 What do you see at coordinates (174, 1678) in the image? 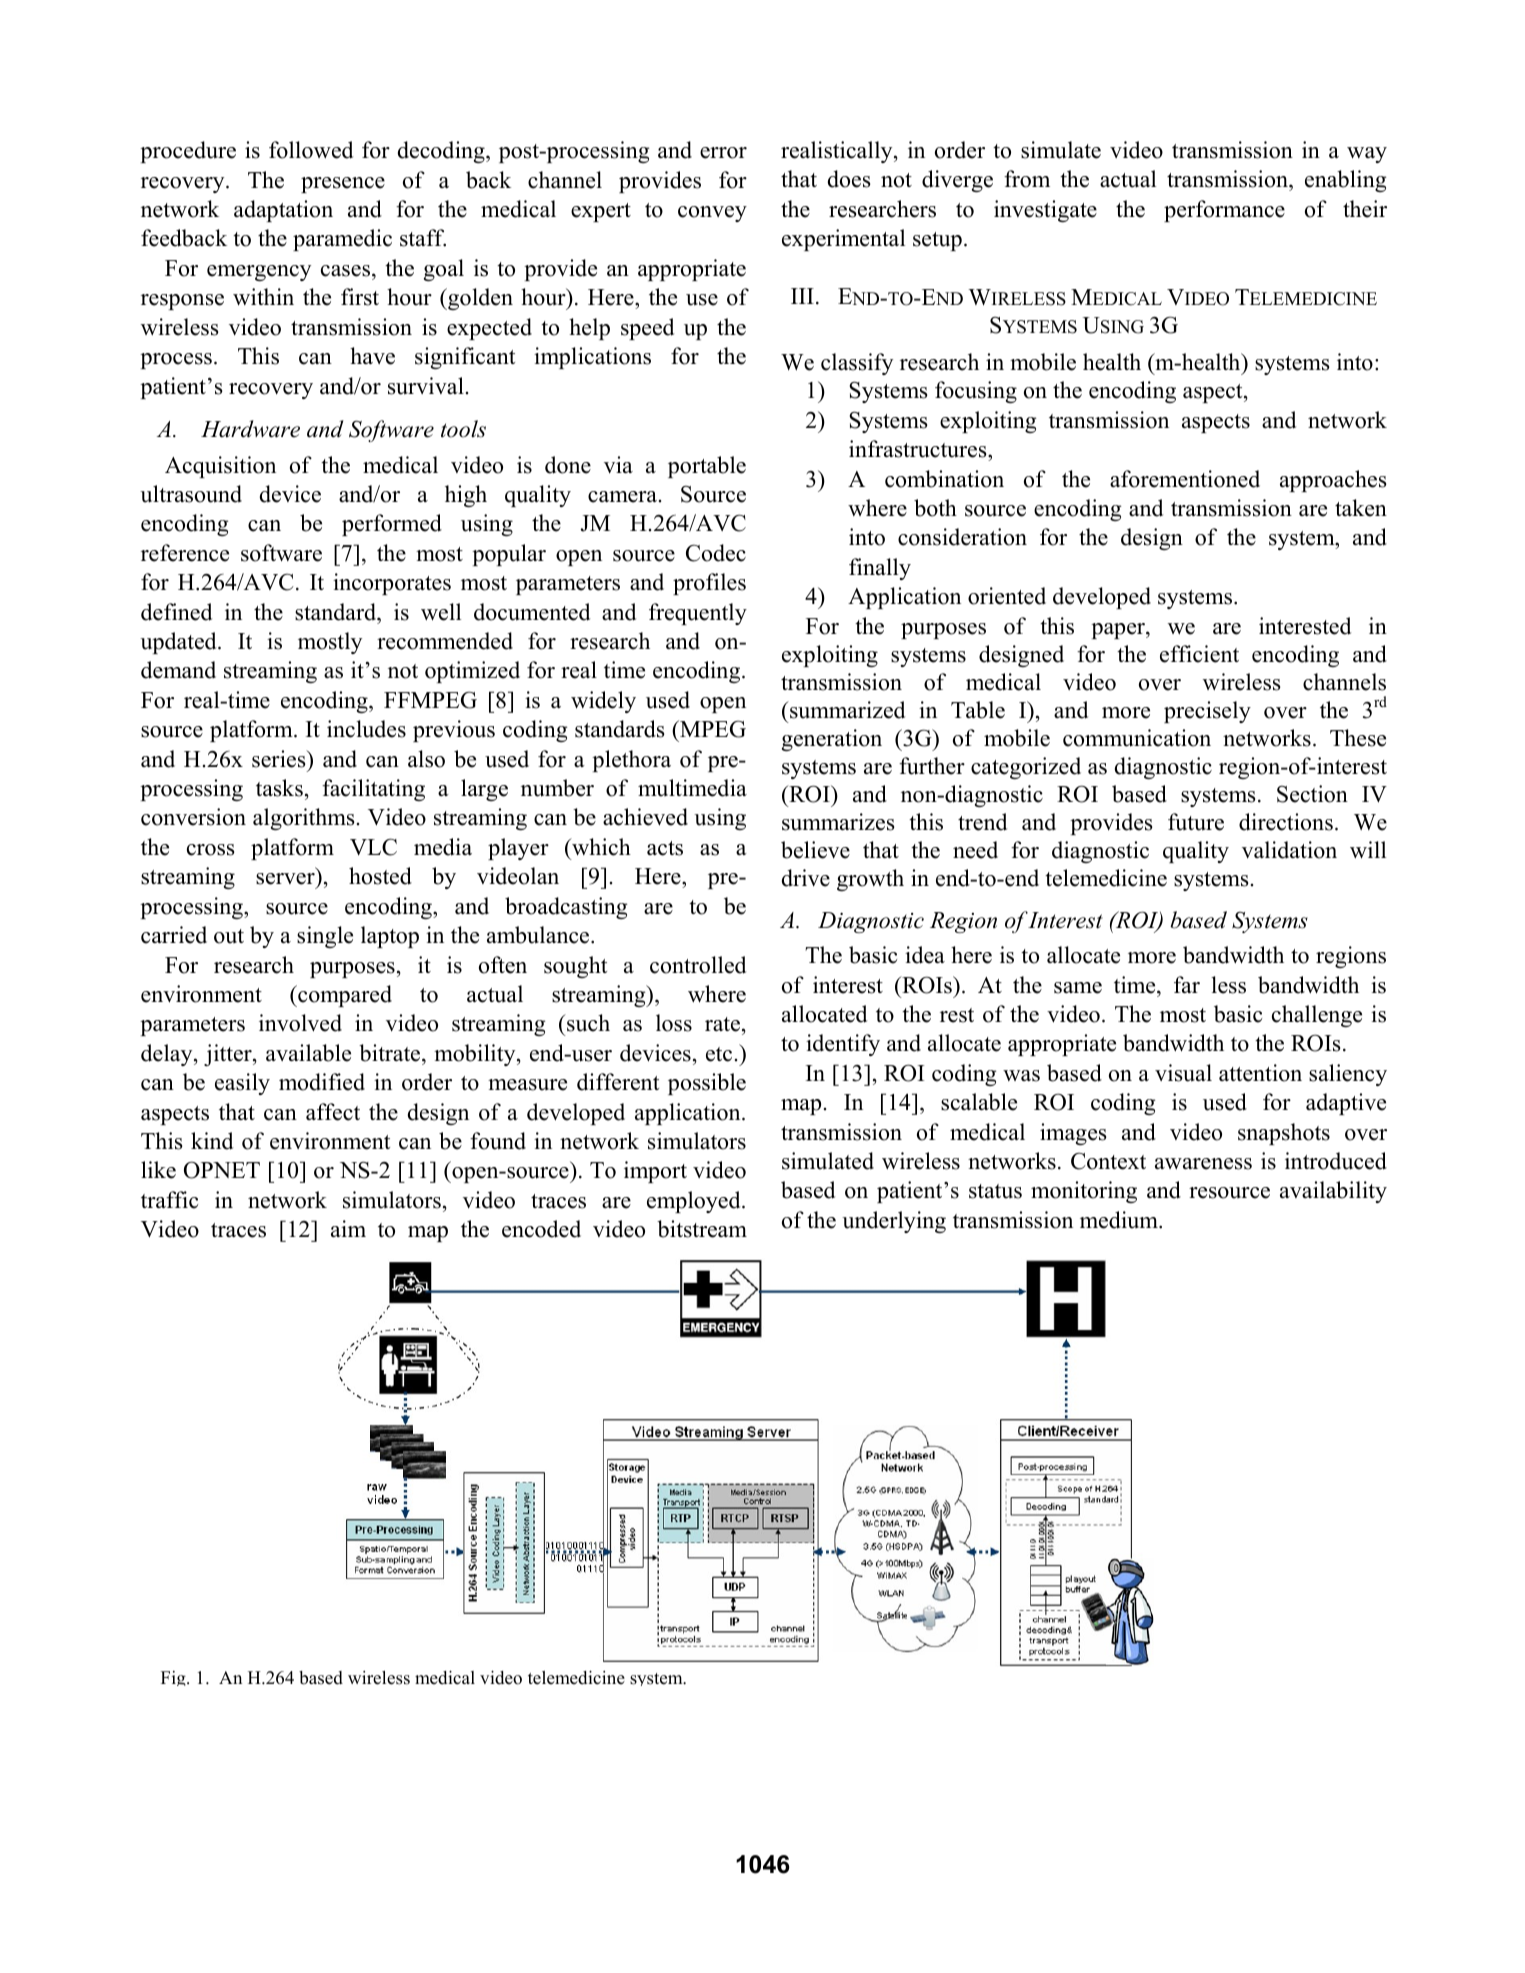
I see `Fig` at bounding box center [174, 1678].
